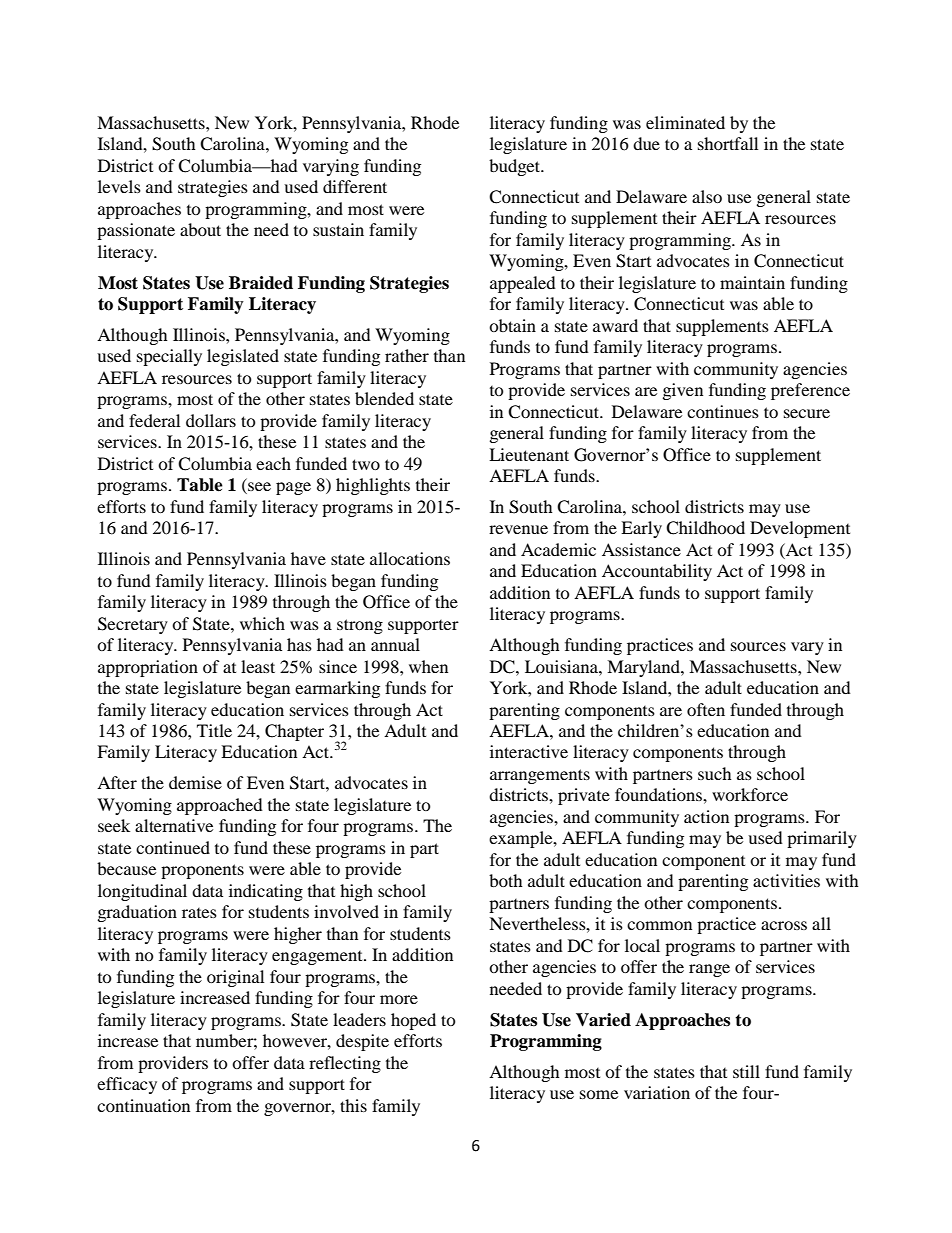  Describe the element at coordinates (715, 773) in the screenshot. I see `such` at that location.
